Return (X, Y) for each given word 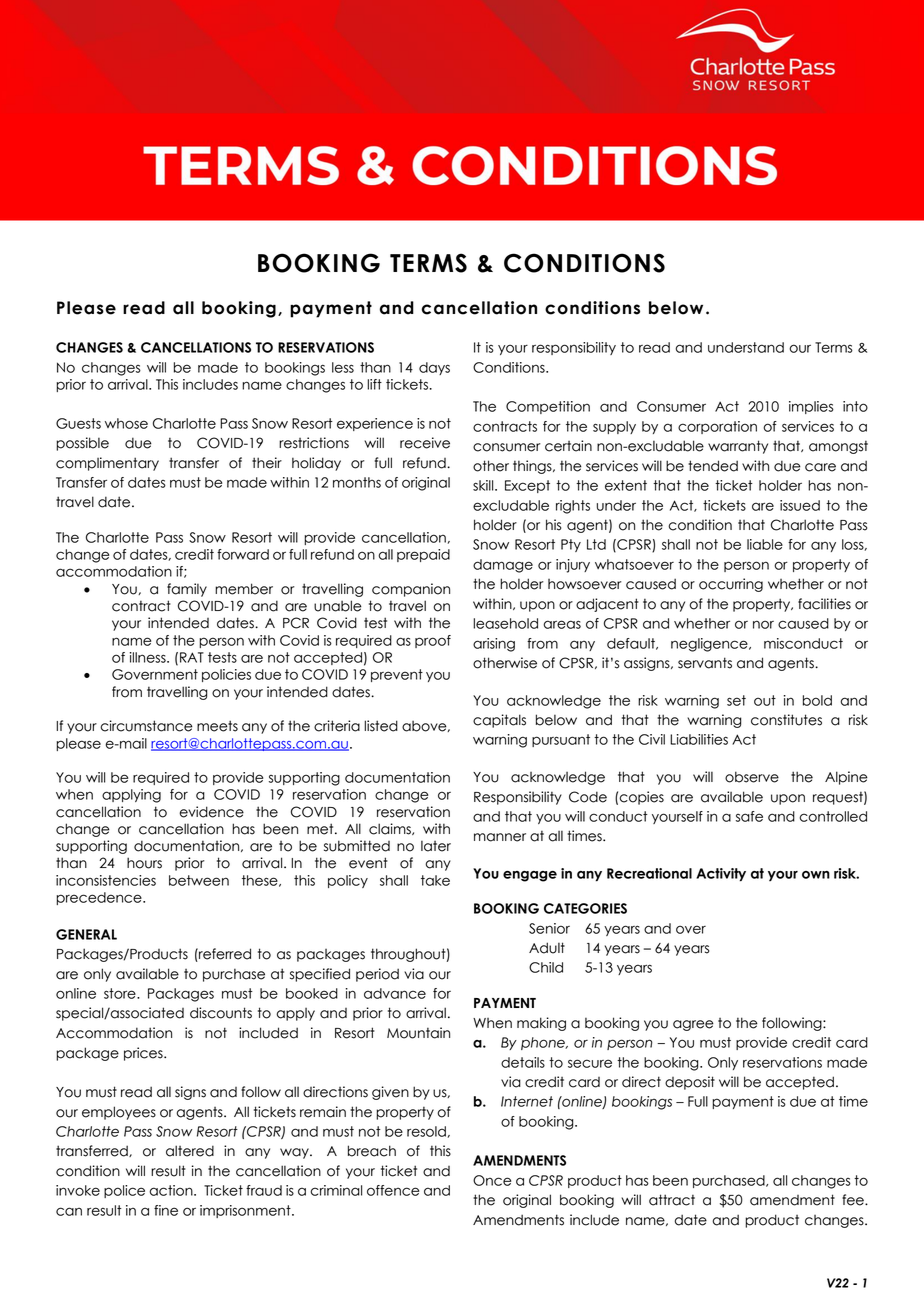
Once (492, 1180)
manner (500, 837)
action (172, 1190)
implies (811, 407)
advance (395, 993)
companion (411, 590)
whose (126, 423)
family (187, 590)
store (121, 993)
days (434, 368)
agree (693, 1025)
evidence (211, 812)
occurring (731, 585)
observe (752, 777)
